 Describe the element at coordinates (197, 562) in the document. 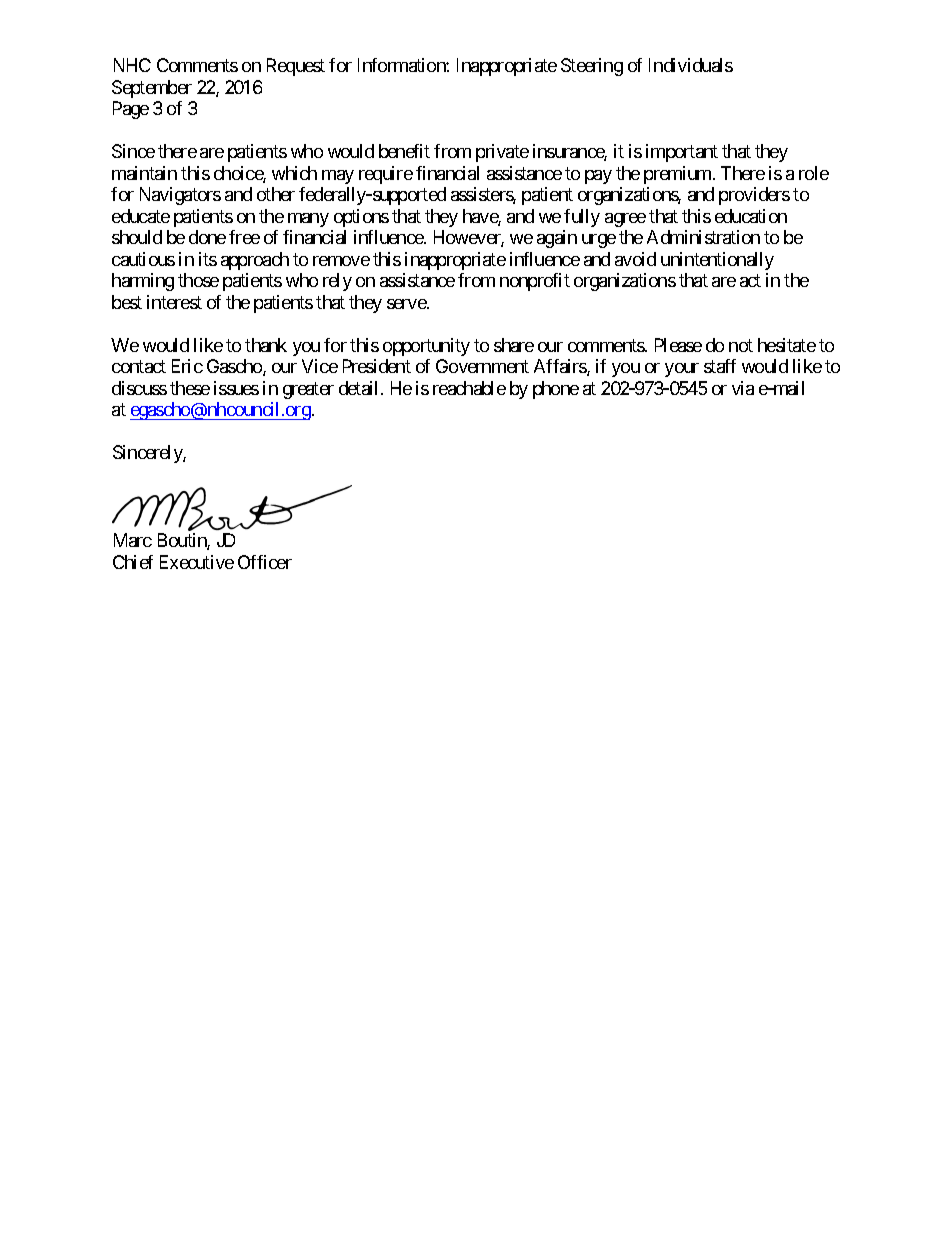

I see `Executive` at that location.
